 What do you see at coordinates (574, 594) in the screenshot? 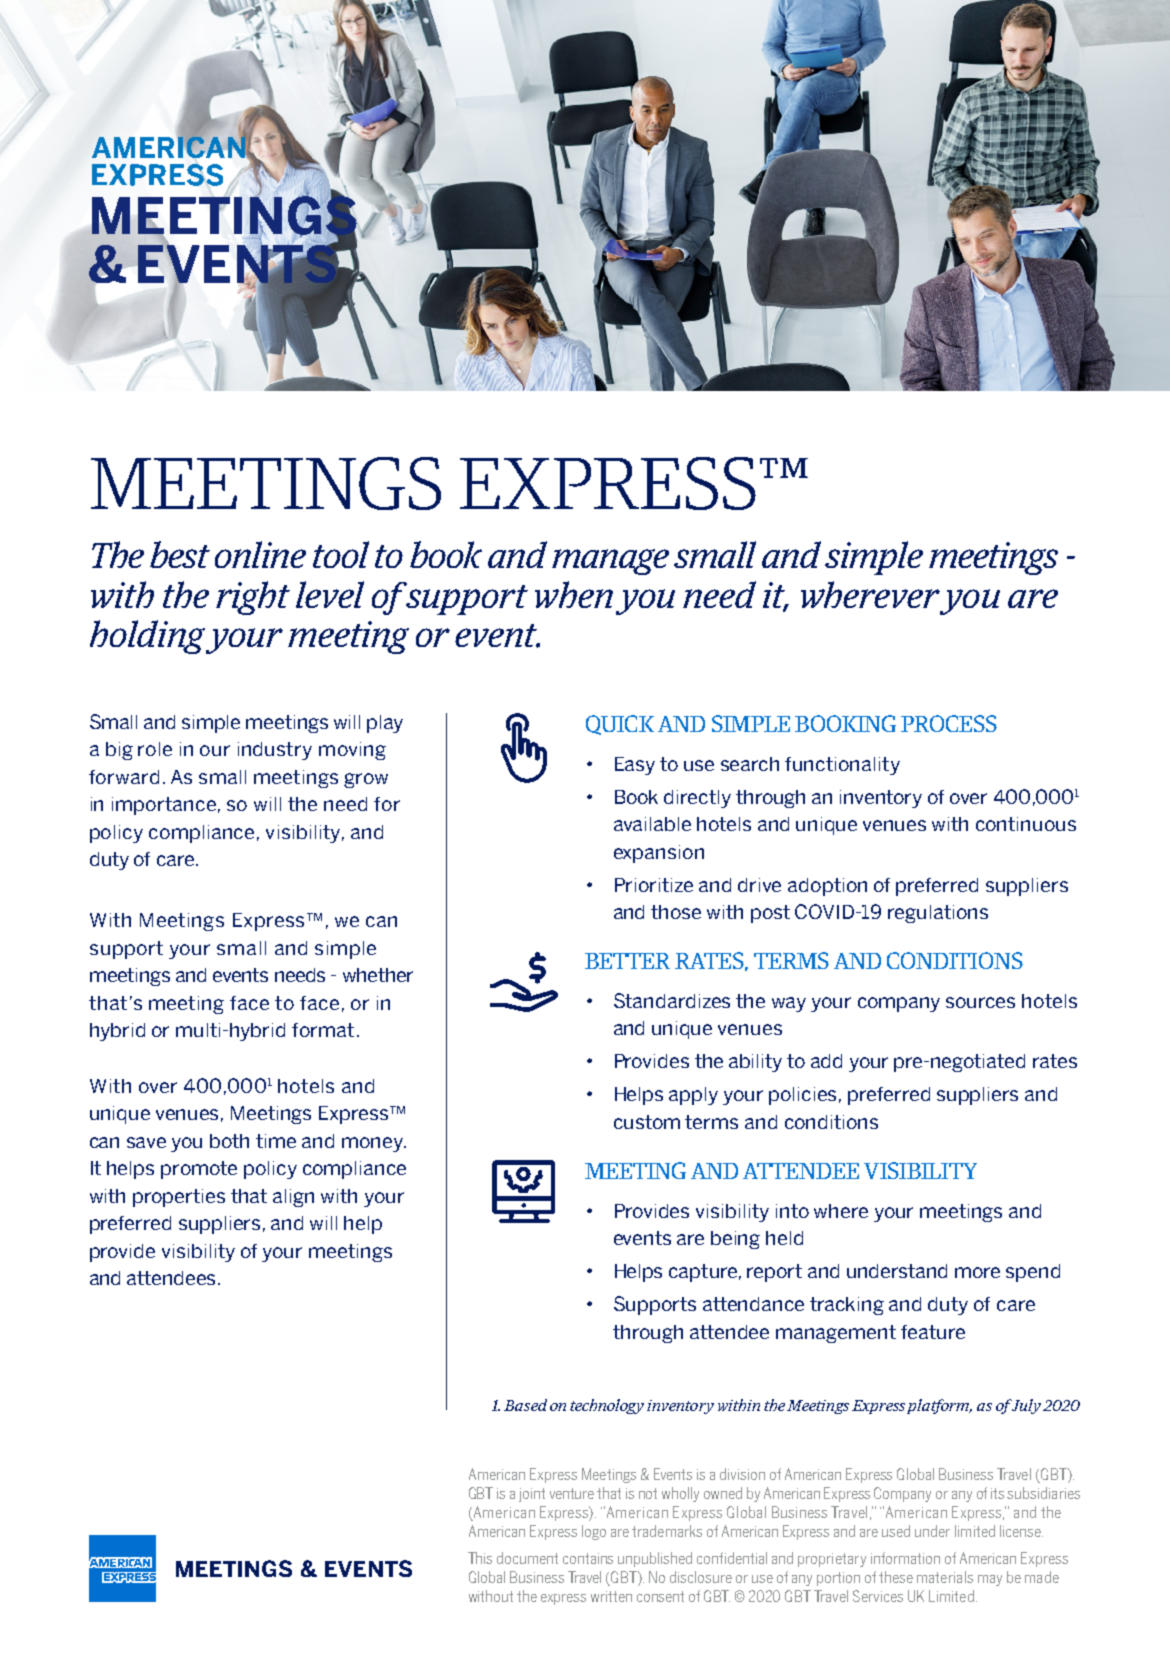
I see `when` at bounding box center [574, 594].
